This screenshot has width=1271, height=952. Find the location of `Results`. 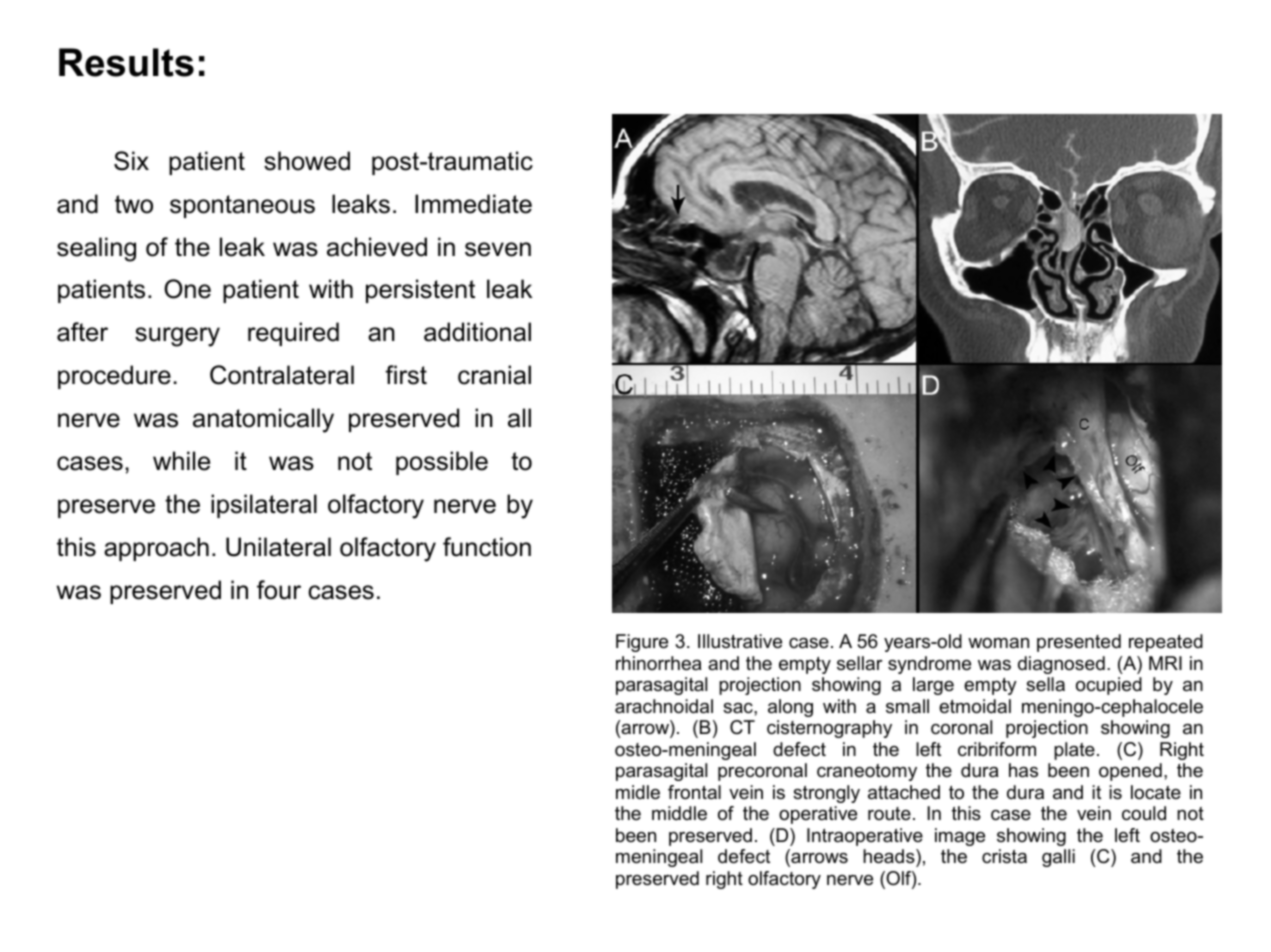

Results is located at coordinates (126, 62).
